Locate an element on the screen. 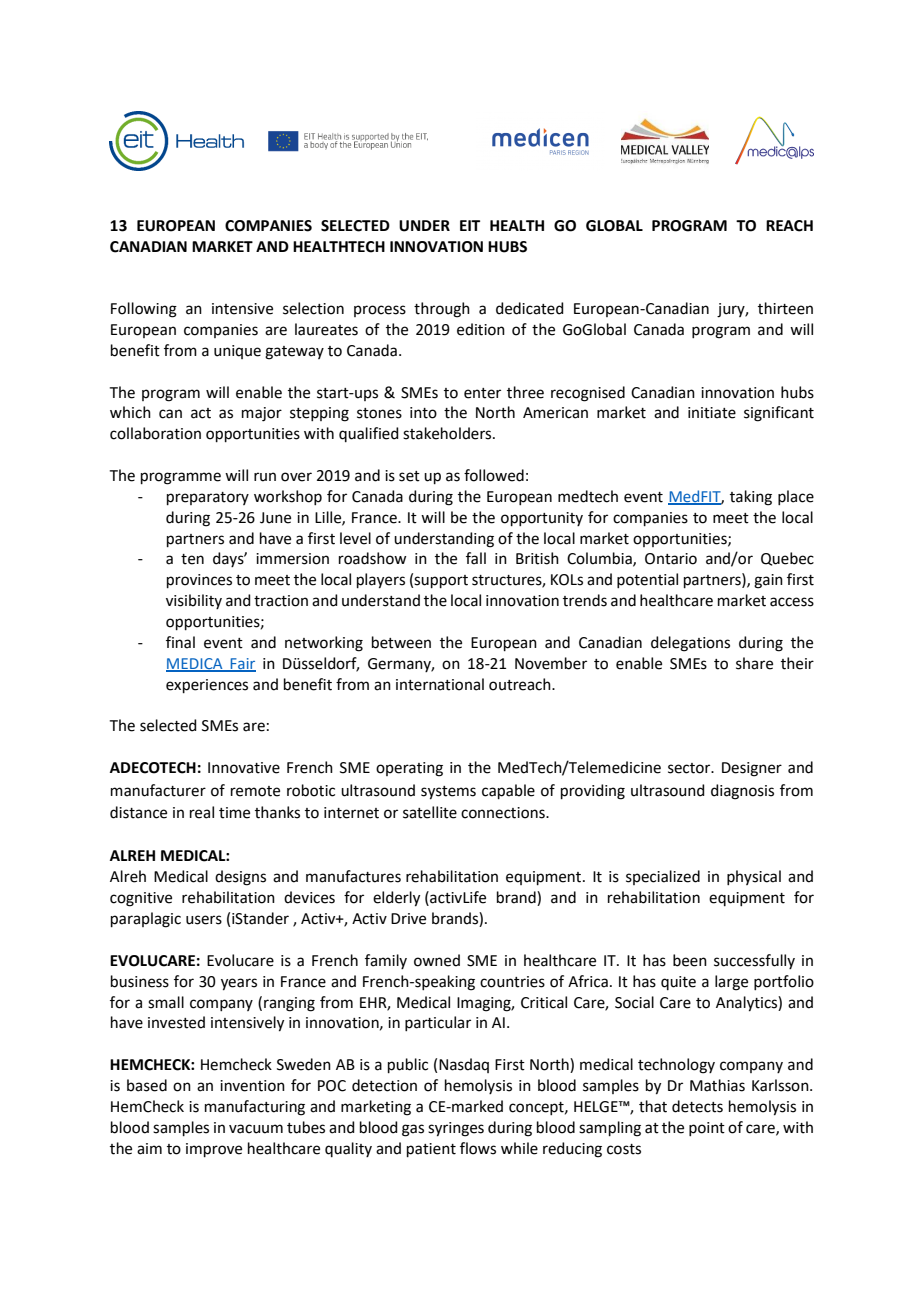 The height and width of the screenshot is (1308, 924). Following is located at coordinates (144, 310).
